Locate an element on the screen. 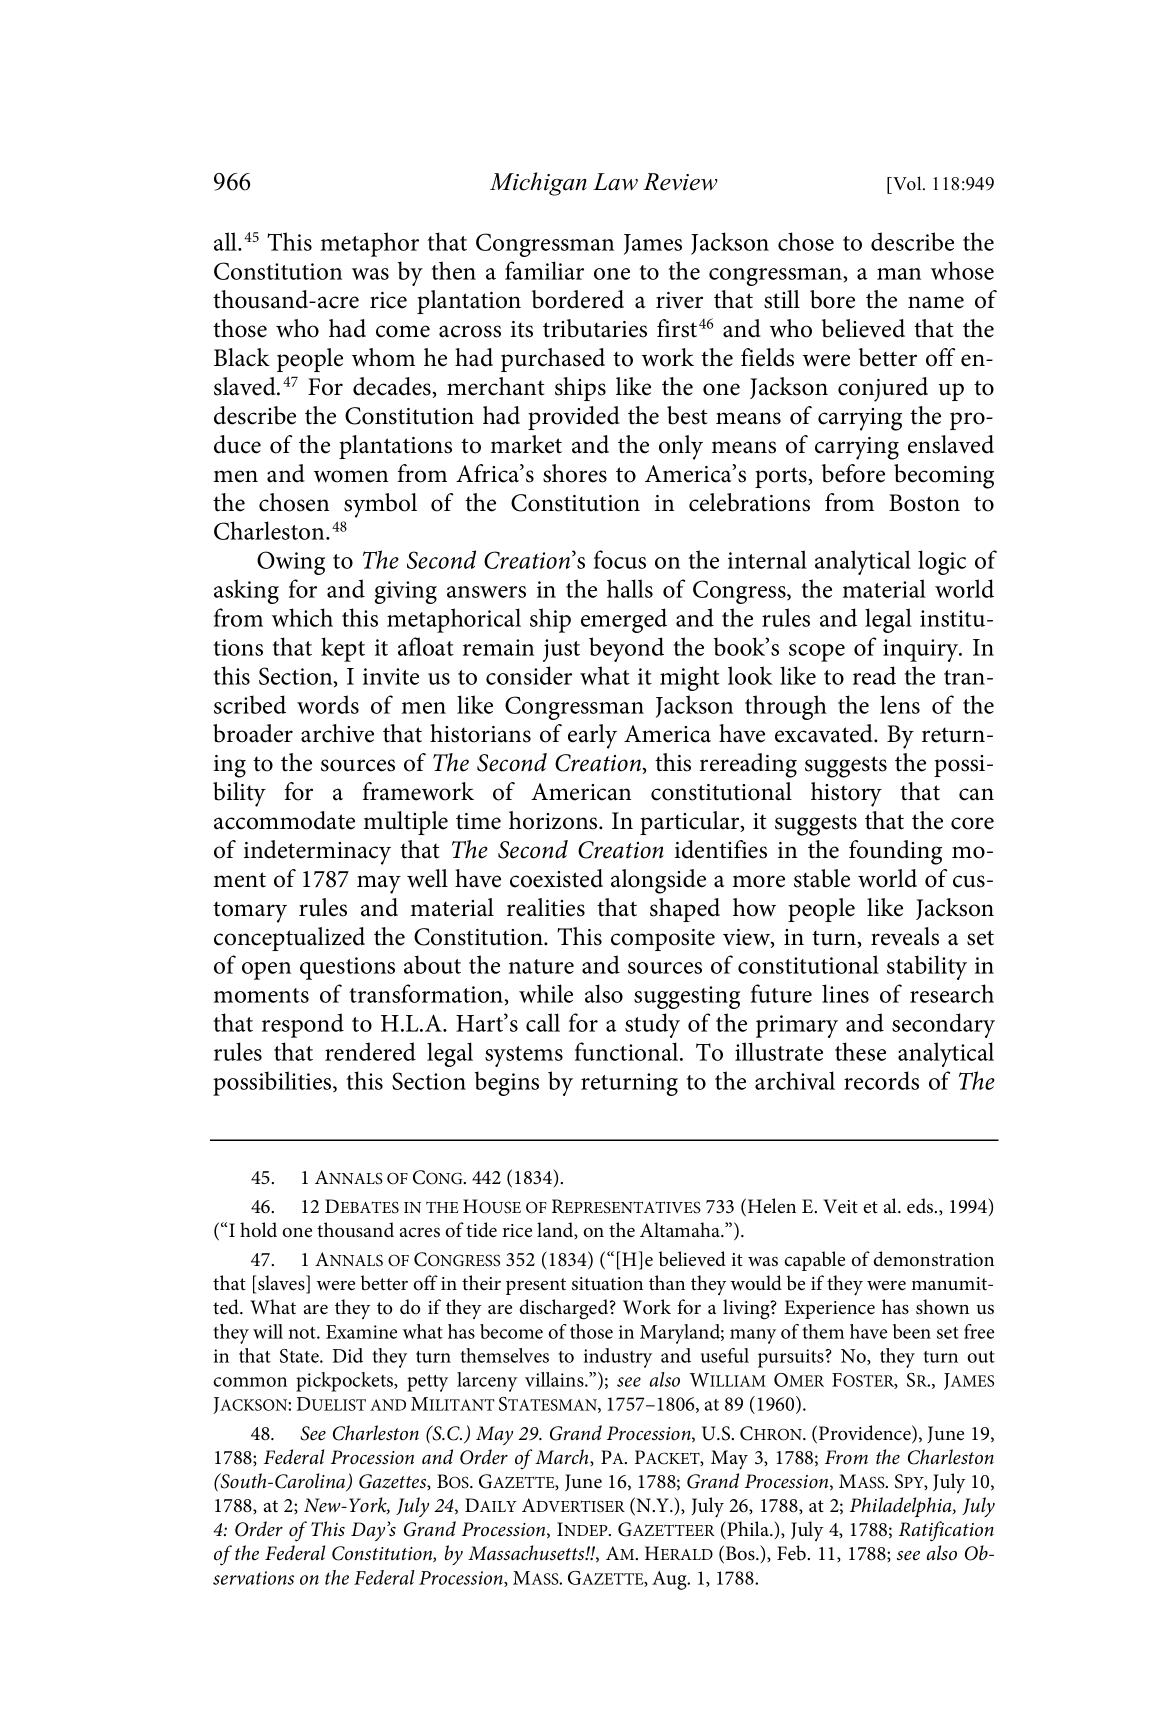 The image size is (1172, 1736). Aug is located at coordinates (670, 1580).
